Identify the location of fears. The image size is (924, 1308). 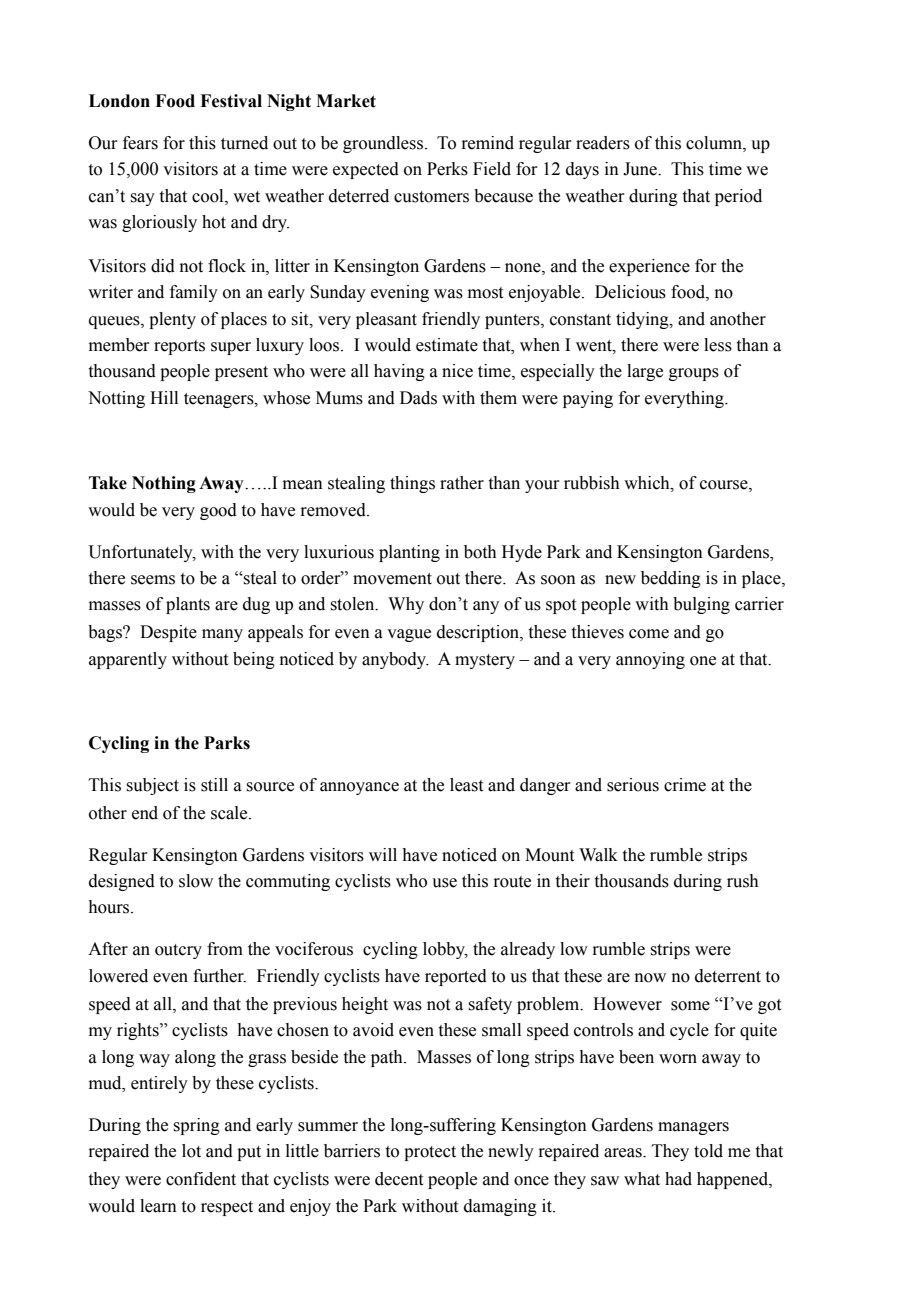
(140, 143).
